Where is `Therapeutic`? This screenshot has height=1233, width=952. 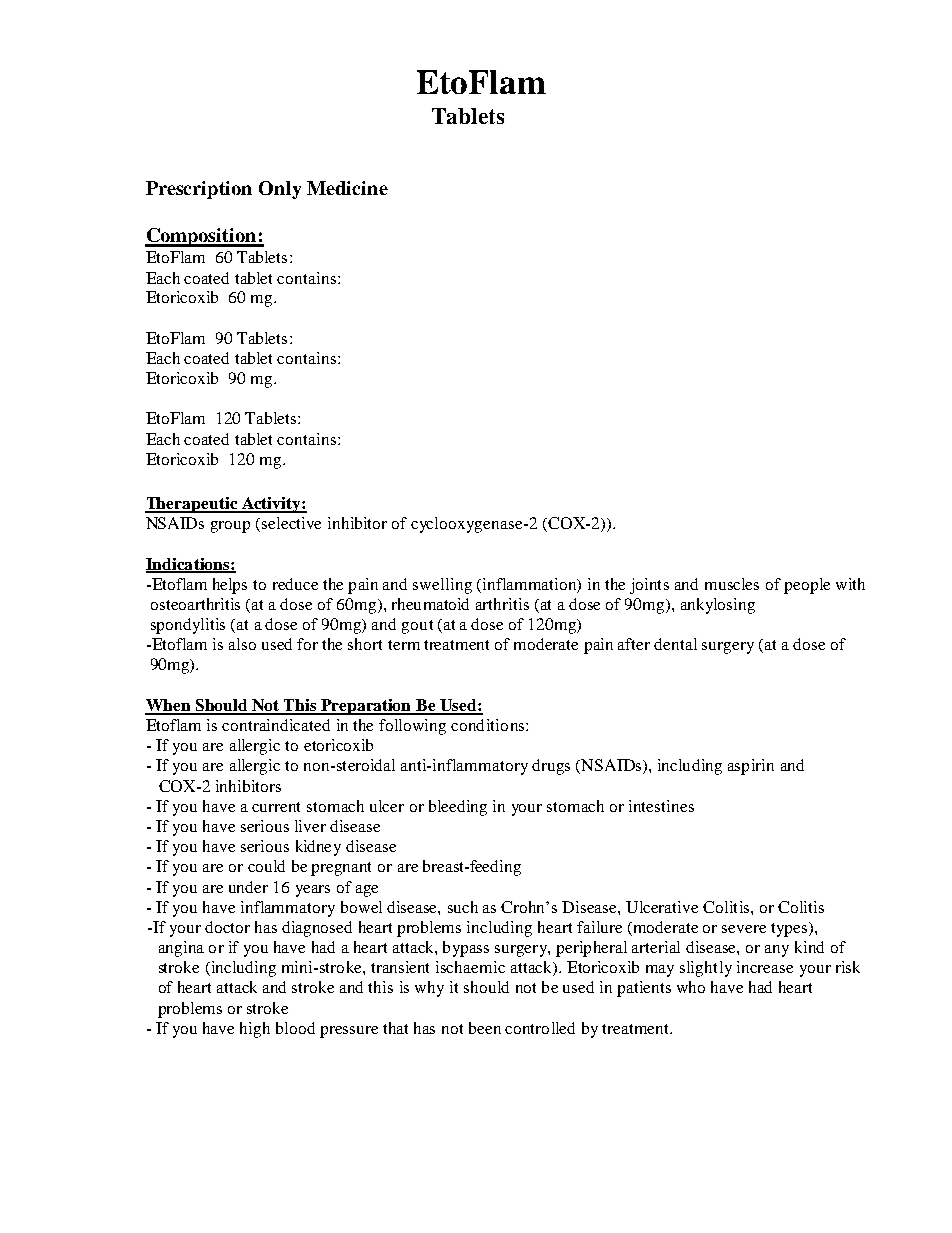
Therapeutic is located at coordinates (192, 505).
